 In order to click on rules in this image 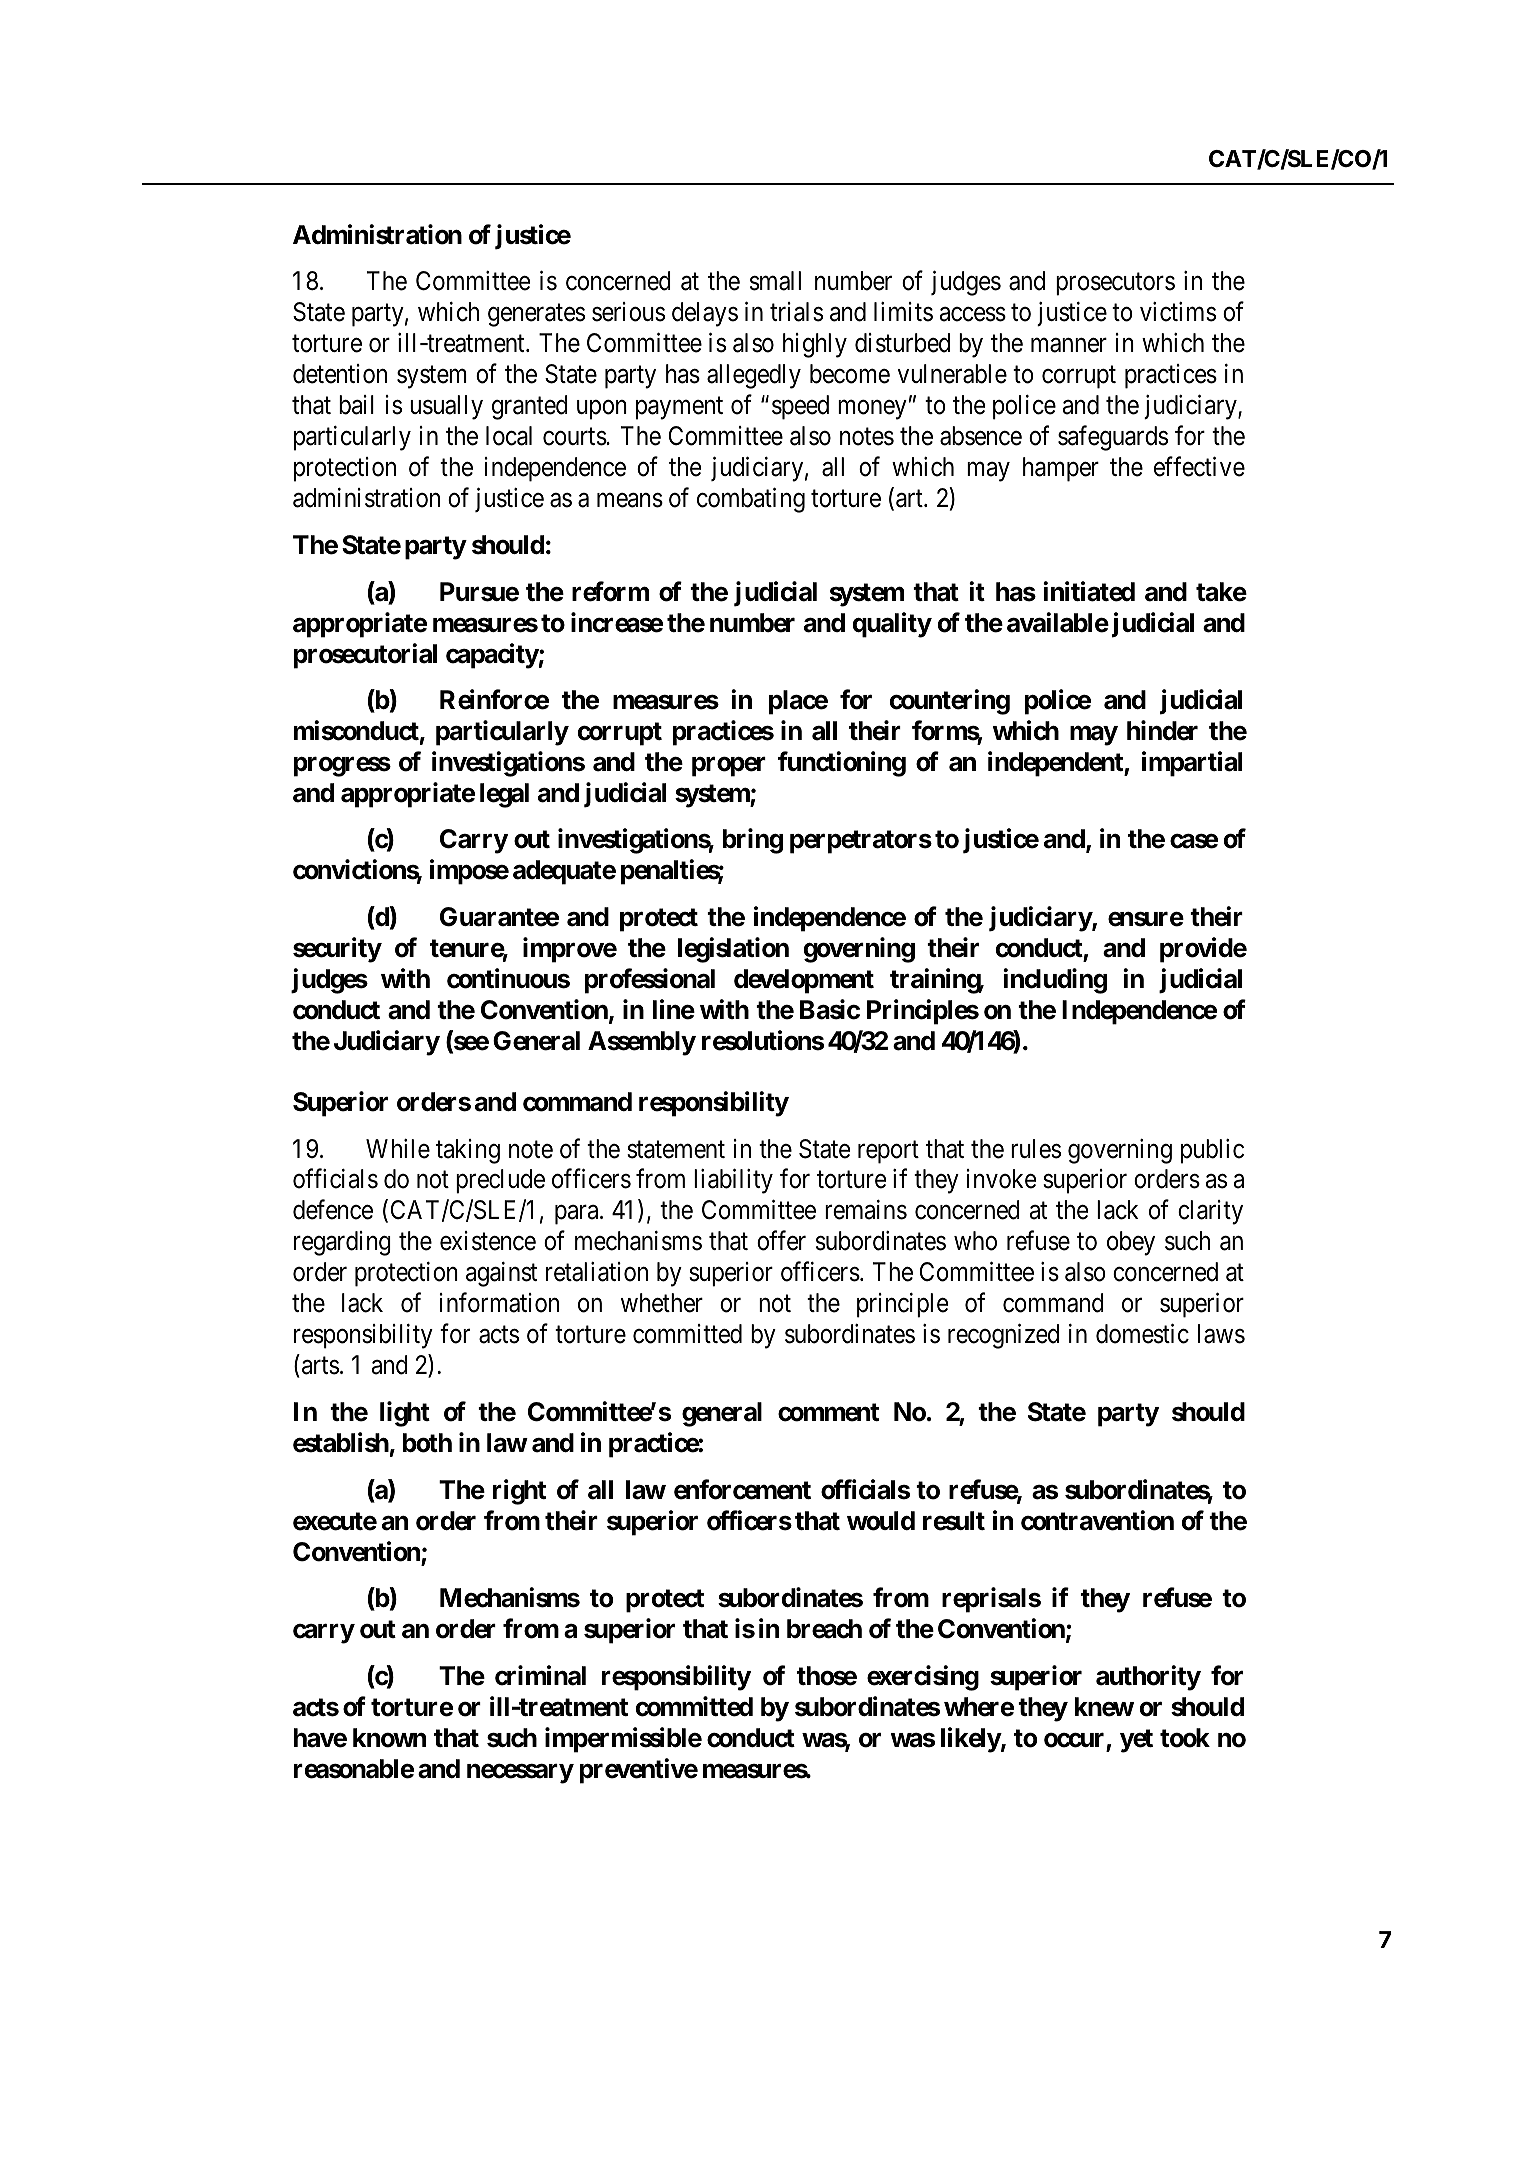, I will do `click(1036, 1149)`.
